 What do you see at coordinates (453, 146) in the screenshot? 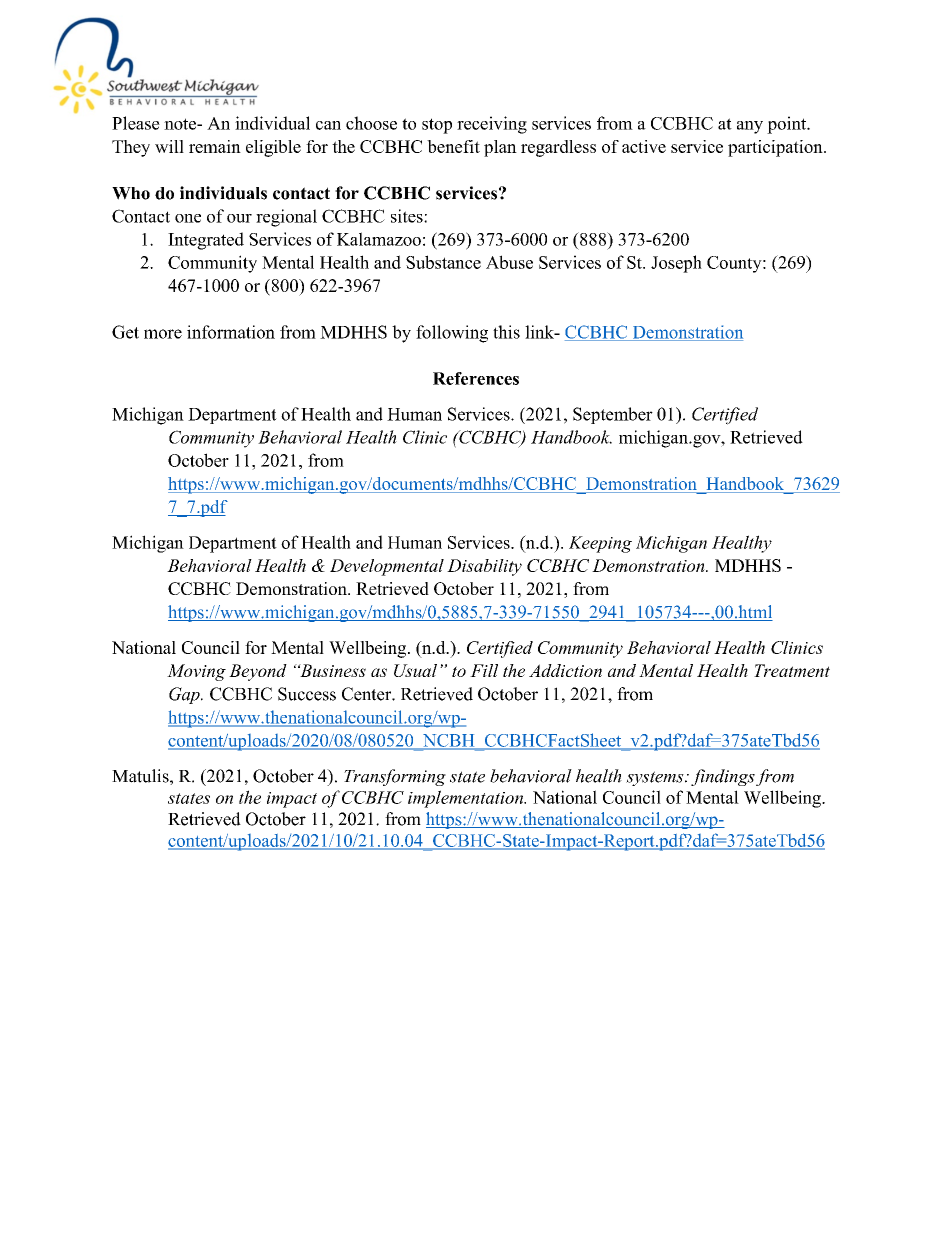
I see `benefit` at bounding box center [453, 146].
